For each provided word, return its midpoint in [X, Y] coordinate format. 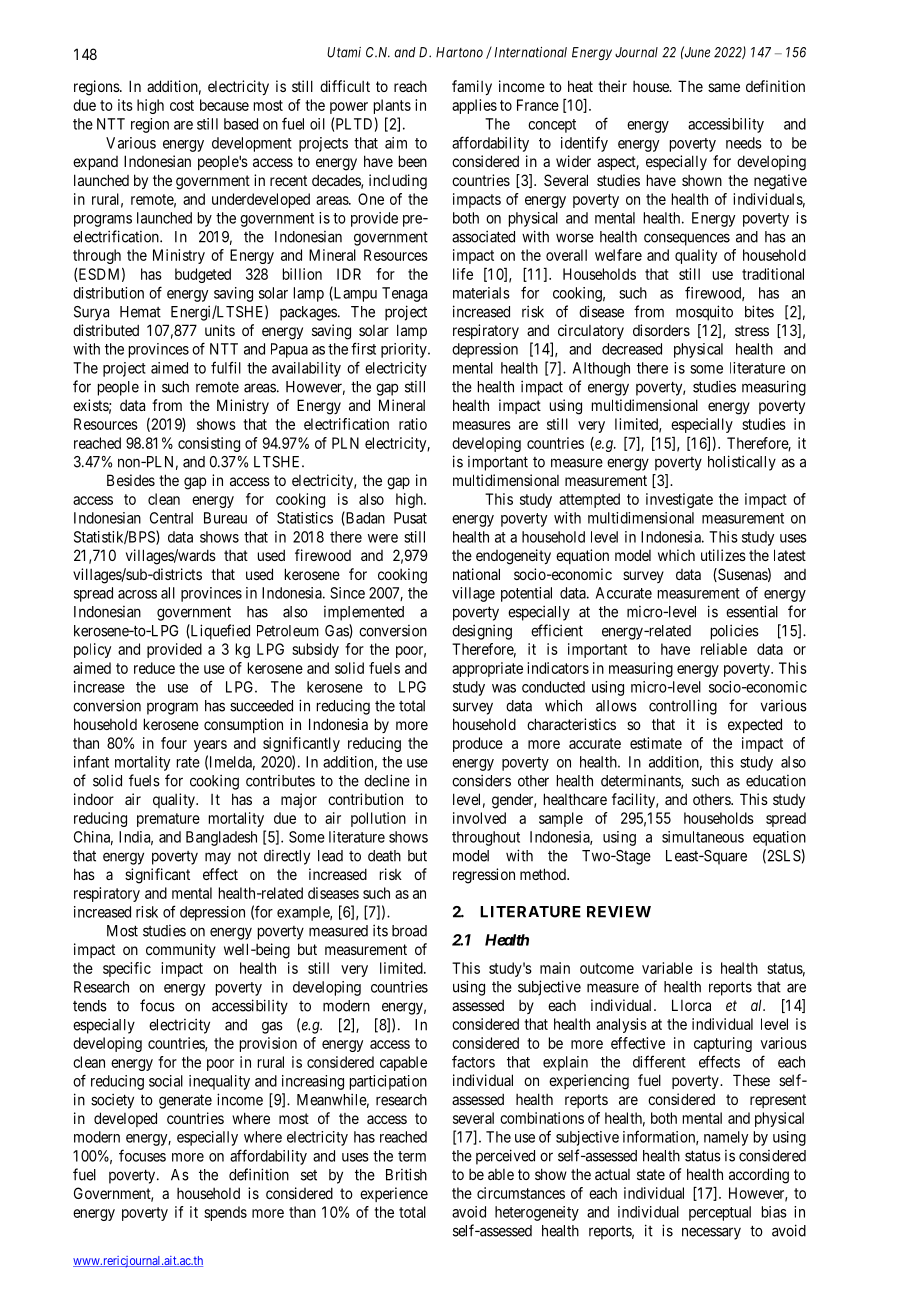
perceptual [720, 1213]
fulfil [226, 367]
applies [474, 106]
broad [409, 931]
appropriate [487, 669]
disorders [661, 330]
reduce [154, 668]
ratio [413, 424]
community [181, 950]
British [406, 1174]
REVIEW [619, 912]
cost [182, 105]
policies [735, 632]
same [724, 87]
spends [225, 1213]
